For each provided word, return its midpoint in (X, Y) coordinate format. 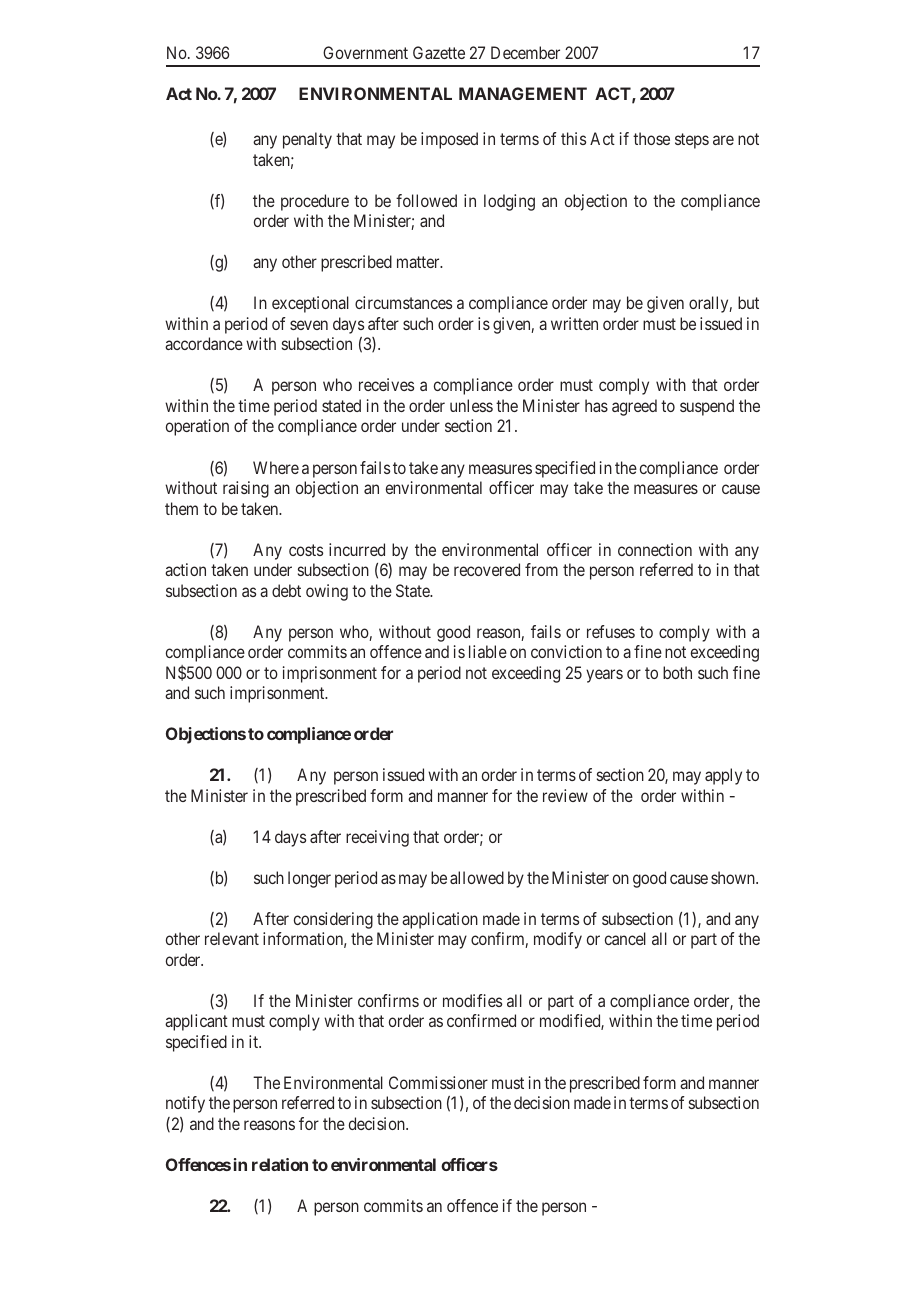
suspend (707, 407)
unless (471, 405)
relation (280, 1164)
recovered (487, 569)
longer (309, 879)
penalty (307, 140)
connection (655, 549)
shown (734, 877)
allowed (477, 877)
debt (286, 590)
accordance (204, 343)
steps (692, 141)
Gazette (439, 52)
